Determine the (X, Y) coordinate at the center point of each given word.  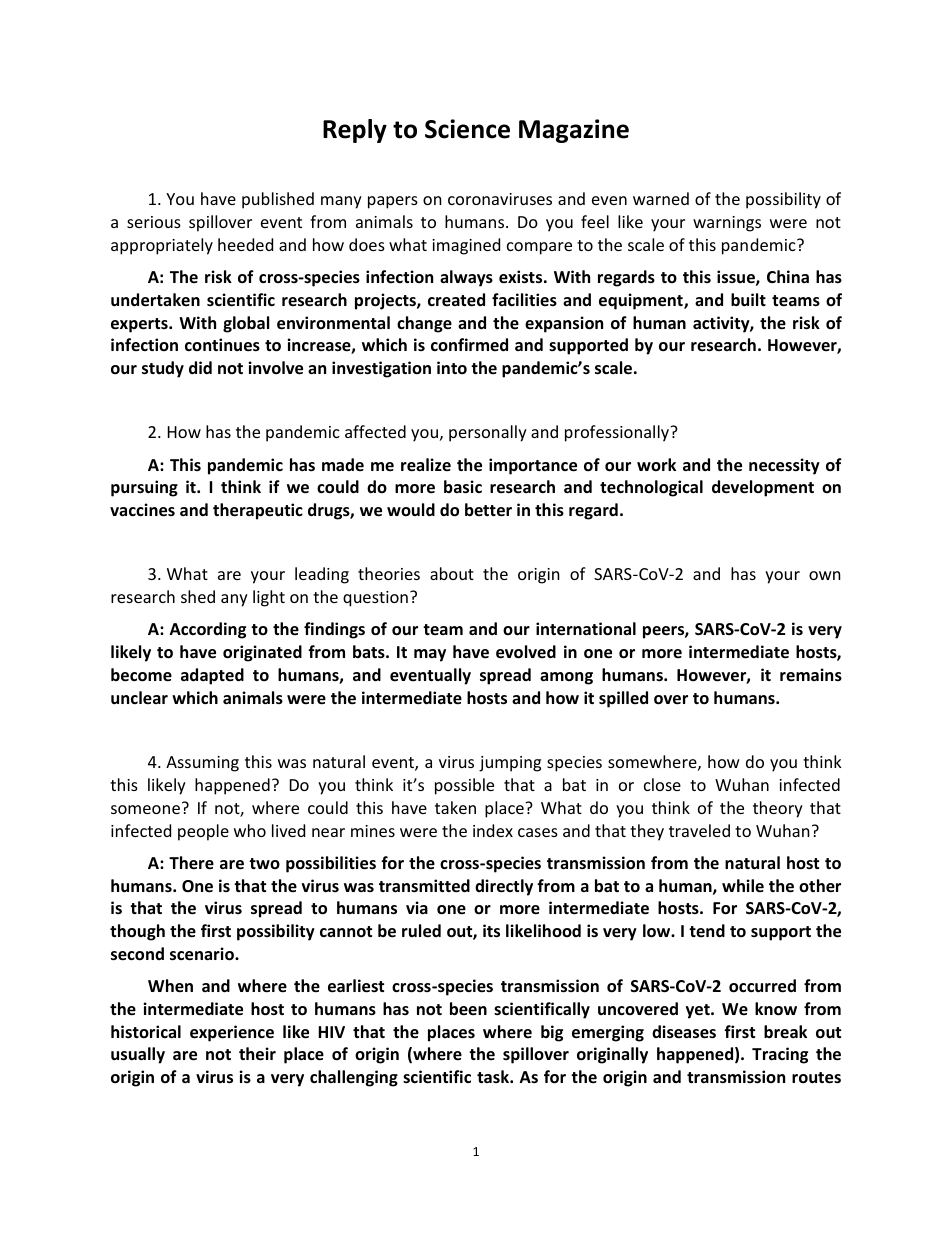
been (468, 1009)
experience (232, 1033)
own (825, 575)
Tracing (780, 1055)
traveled (699, 830)
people (203, 832)
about (452, 573)
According (208, 630)
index (493, 830)
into (452, 368)
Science (467, 129)
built (748, 299)
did (200, 367)
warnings (727, 224)
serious (154, 222)
